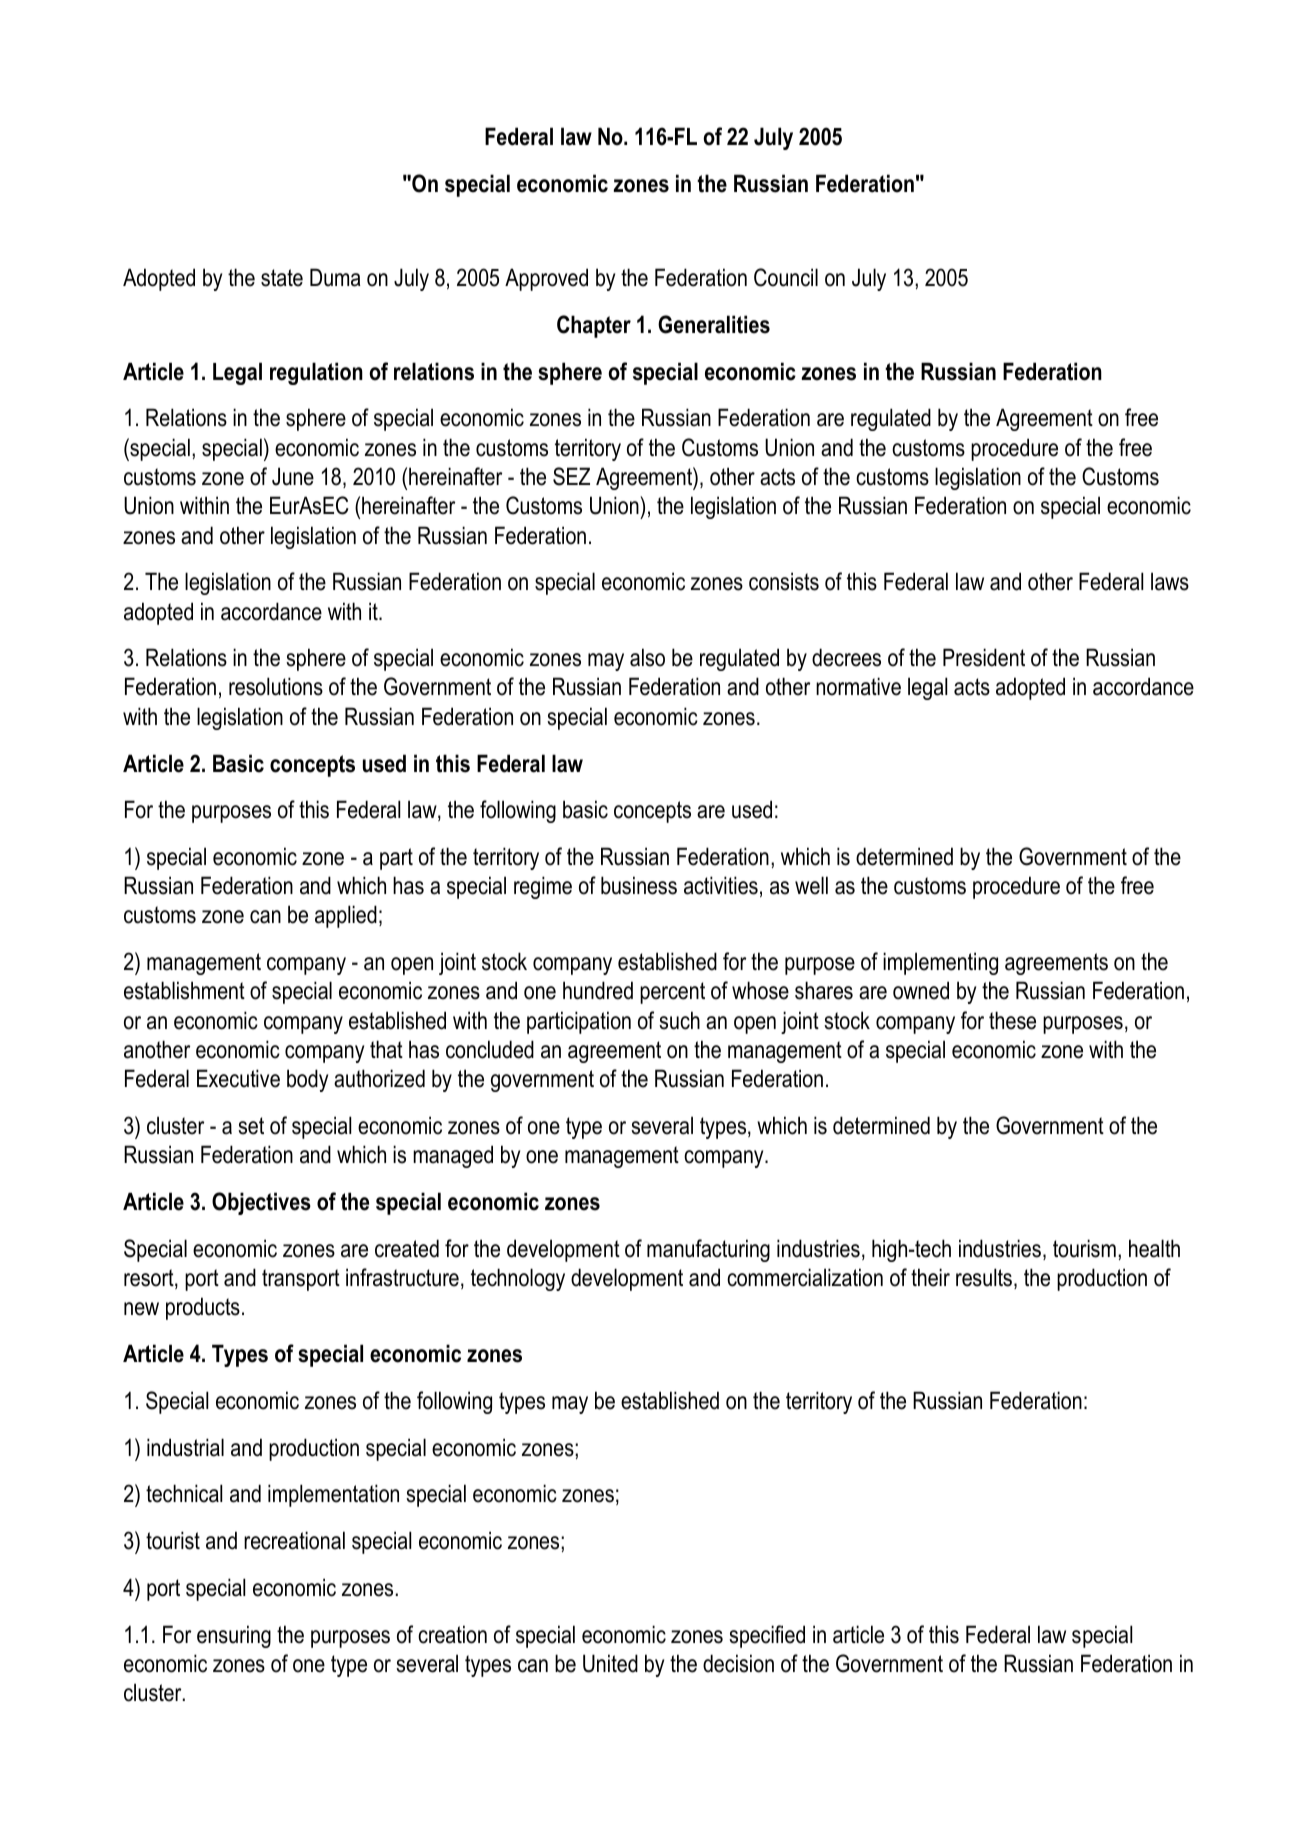 The image size is (1296, 1833). What do you see at coordinates (234, 1636) in the screenshot?
I see `ensuring` at bounding box center [234, 1636].
